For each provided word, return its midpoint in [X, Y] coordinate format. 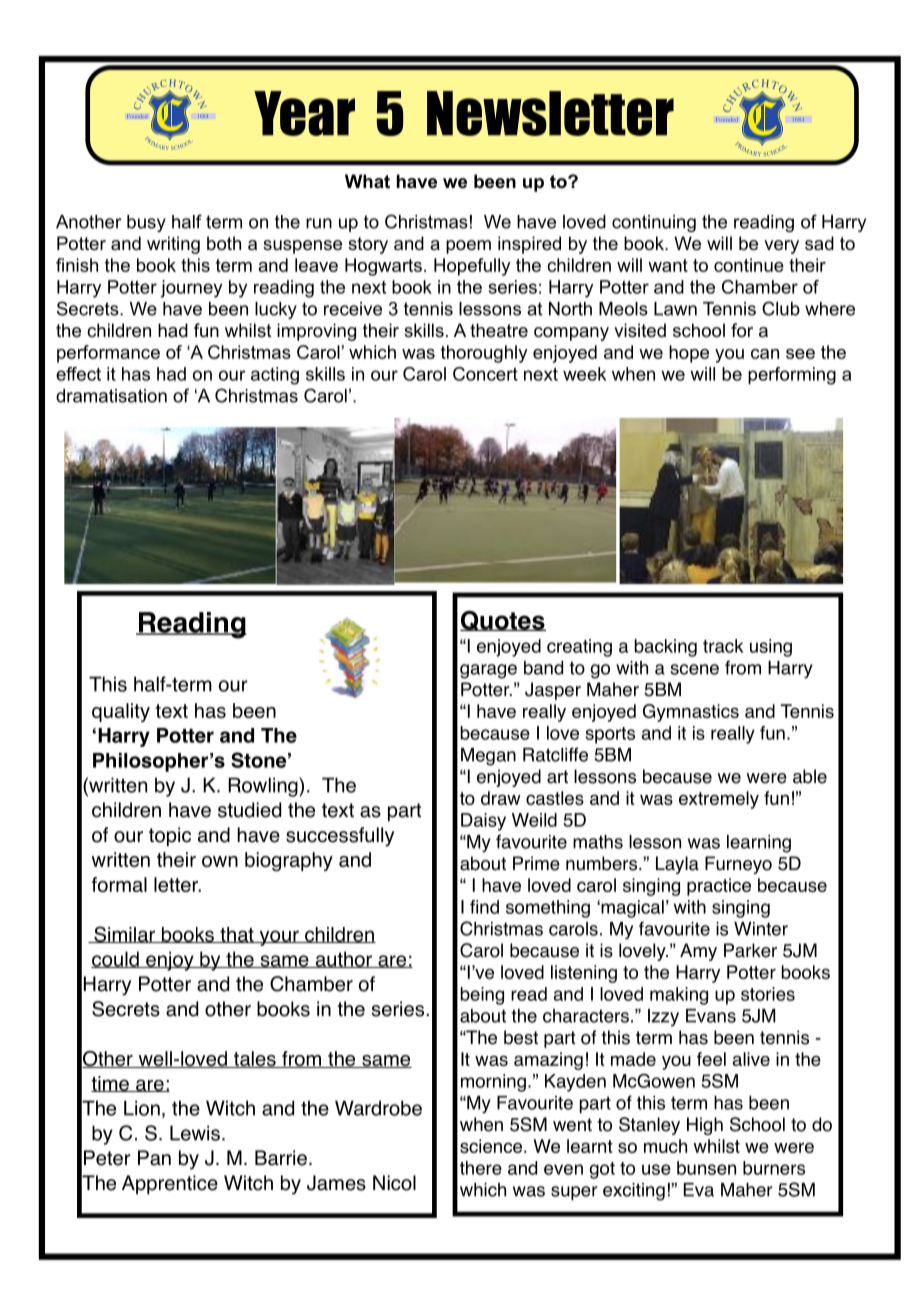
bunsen [706, 1168]
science [492, 1146]
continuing [654, 223]
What [367, 181]
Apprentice [170, 1185]
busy [146, 223]
